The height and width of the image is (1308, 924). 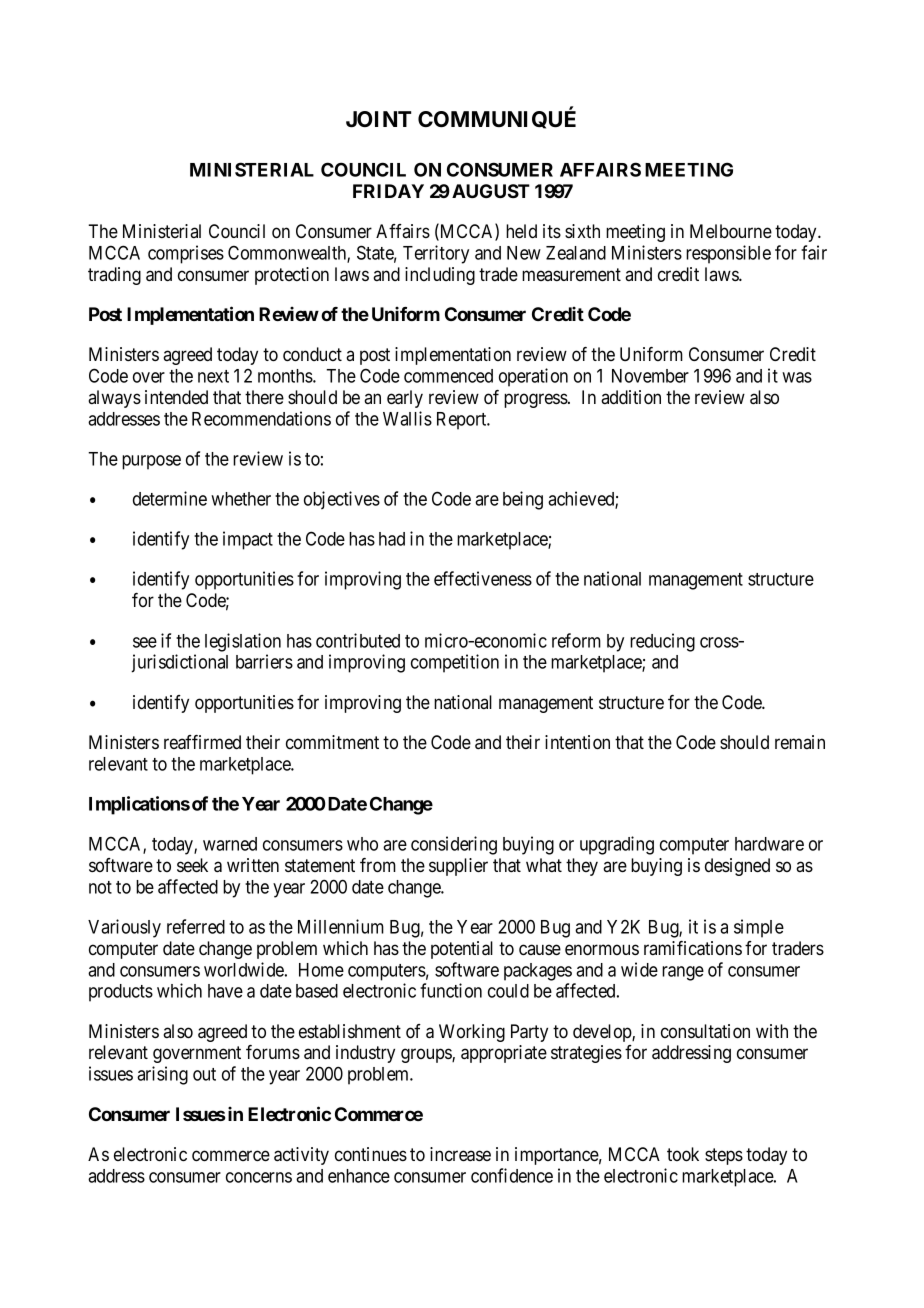 What do you see at coordinates (662, 642) in the image?
I see `reducing` at bounding box center [662, 642].
